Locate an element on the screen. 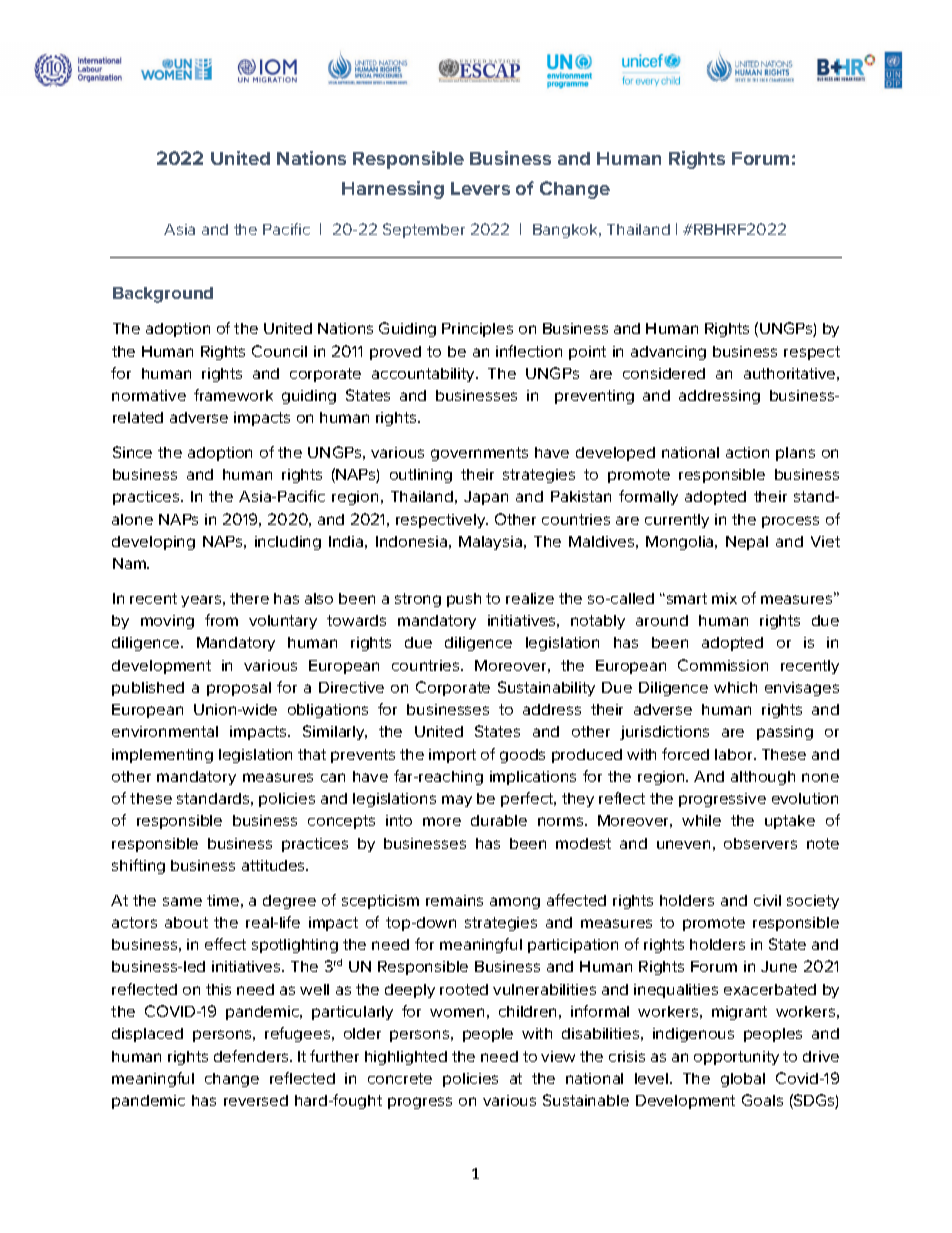  defenders is located at coordinates (252, 1056).
